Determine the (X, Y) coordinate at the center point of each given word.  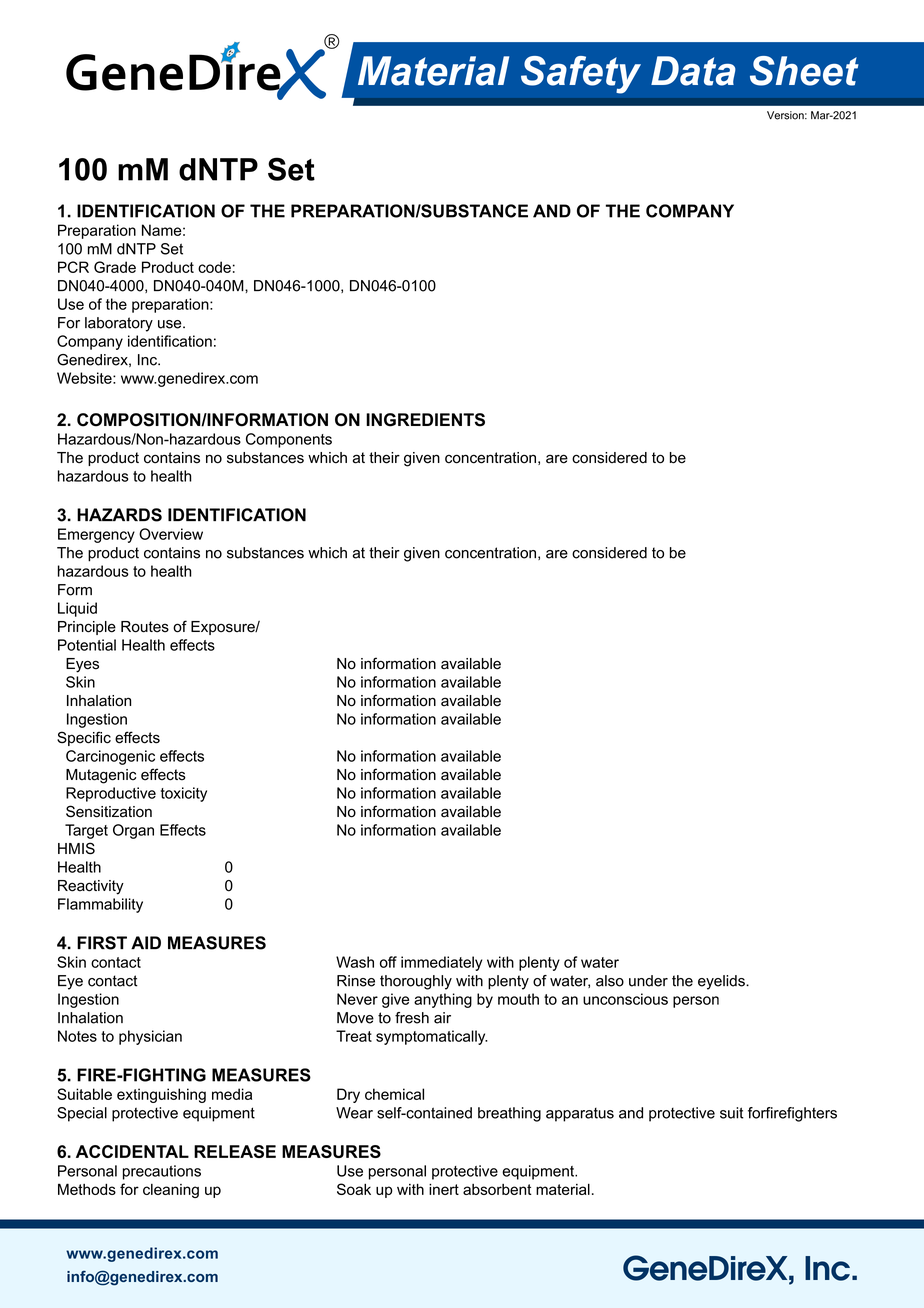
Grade (115, 267)
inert (444, 1189)
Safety (581, 75)
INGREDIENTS (425, 420)
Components (289, 440)
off (388, 962)
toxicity (184, 794)
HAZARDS (119, 515)
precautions (162, 1172)
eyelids (722, 982)
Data (693, 71)
